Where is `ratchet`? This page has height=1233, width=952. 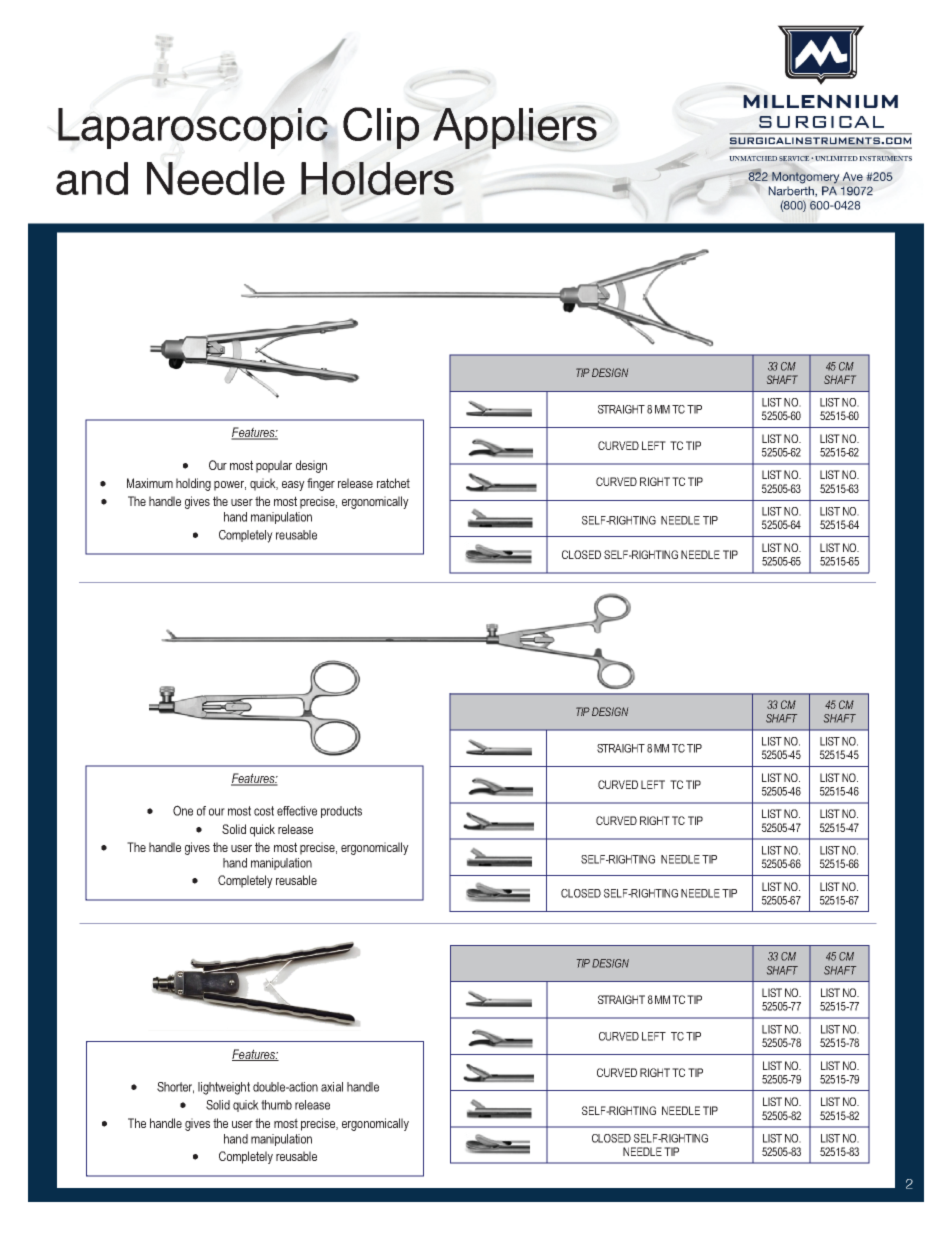
ratchet is located at coordinates (393, 483).
